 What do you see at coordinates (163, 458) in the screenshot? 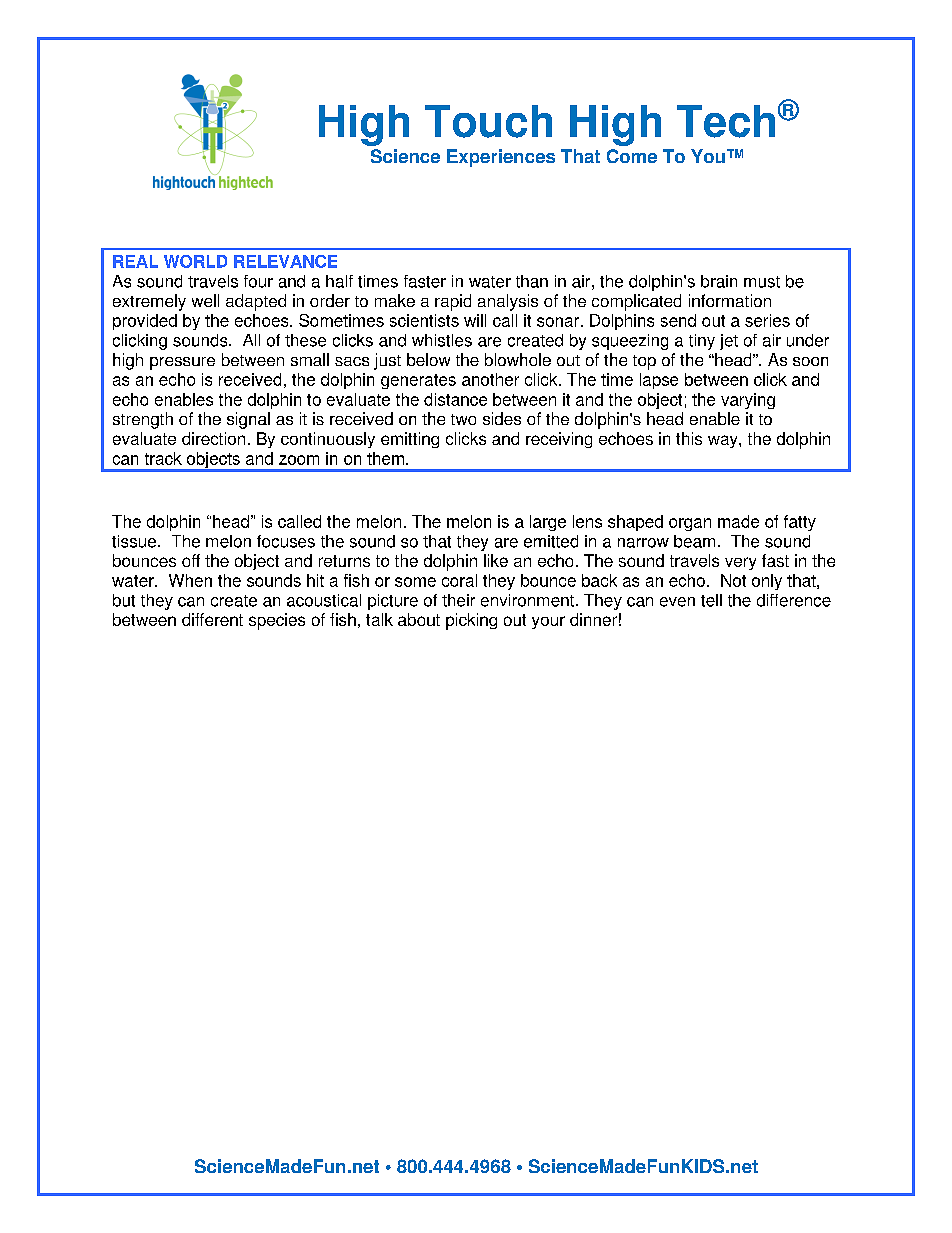
I see `track` at bounding box center [163, 458].
